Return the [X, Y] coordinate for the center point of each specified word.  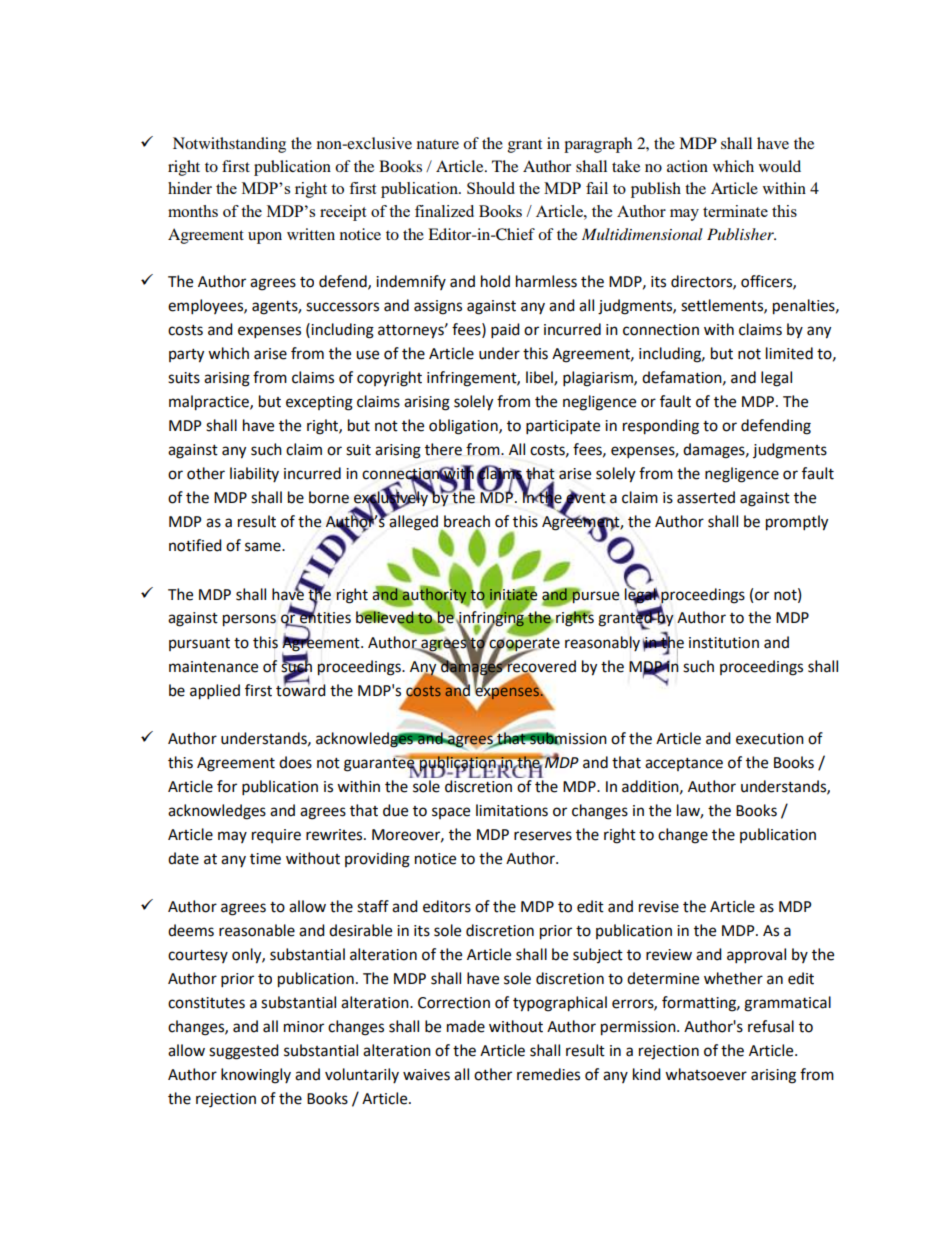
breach [467, 522]
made [466, 1026]
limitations [512, 810]
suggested [244, 1052]
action [687, 166]
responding [661, 427]
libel [540, 378]
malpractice [210, 403]
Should [491, 188]
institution [724, 643]
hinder [190, 188]
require [276, 836]
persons [249, 620]
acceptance [684, 764]
